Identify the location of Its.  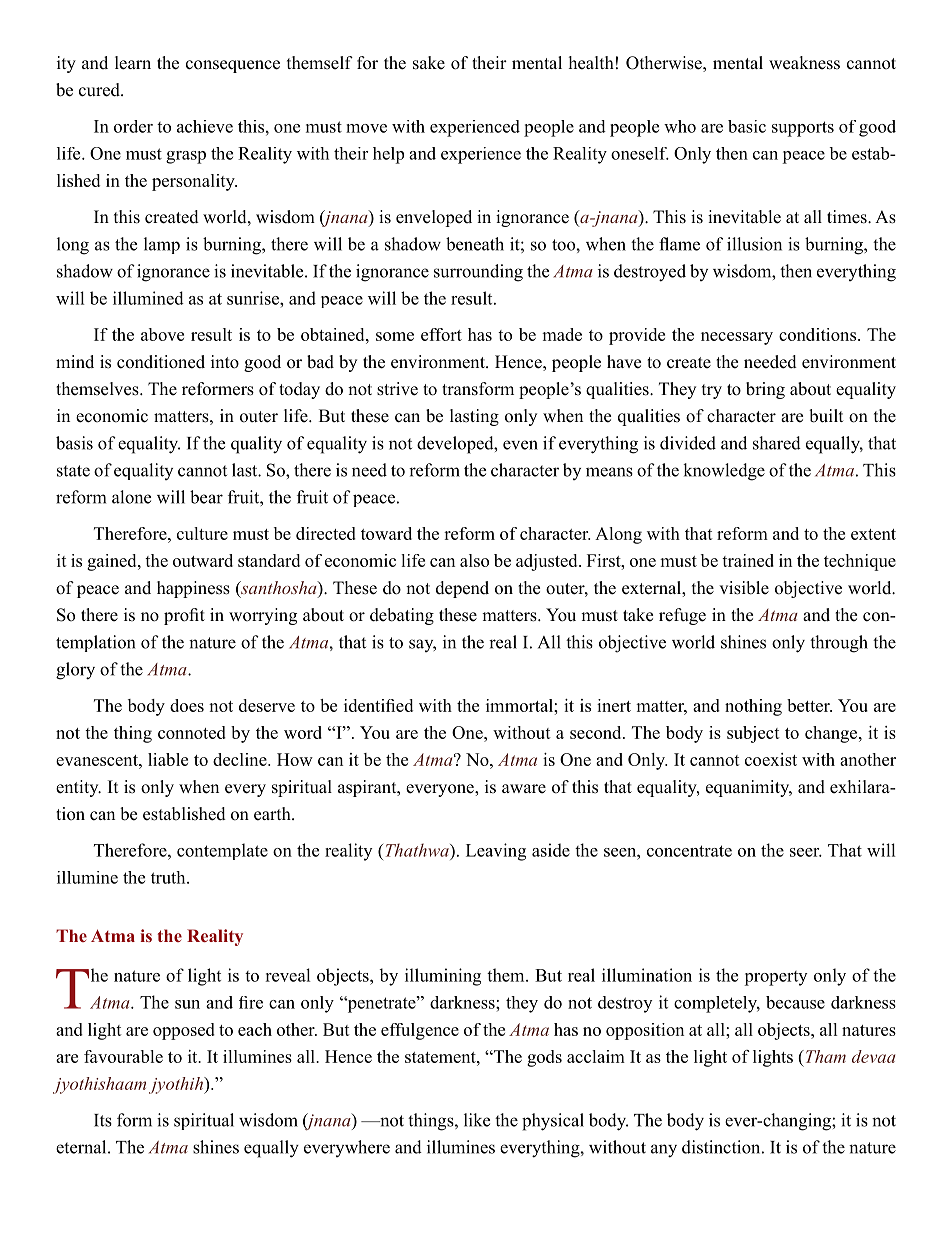
(103, 1120).
